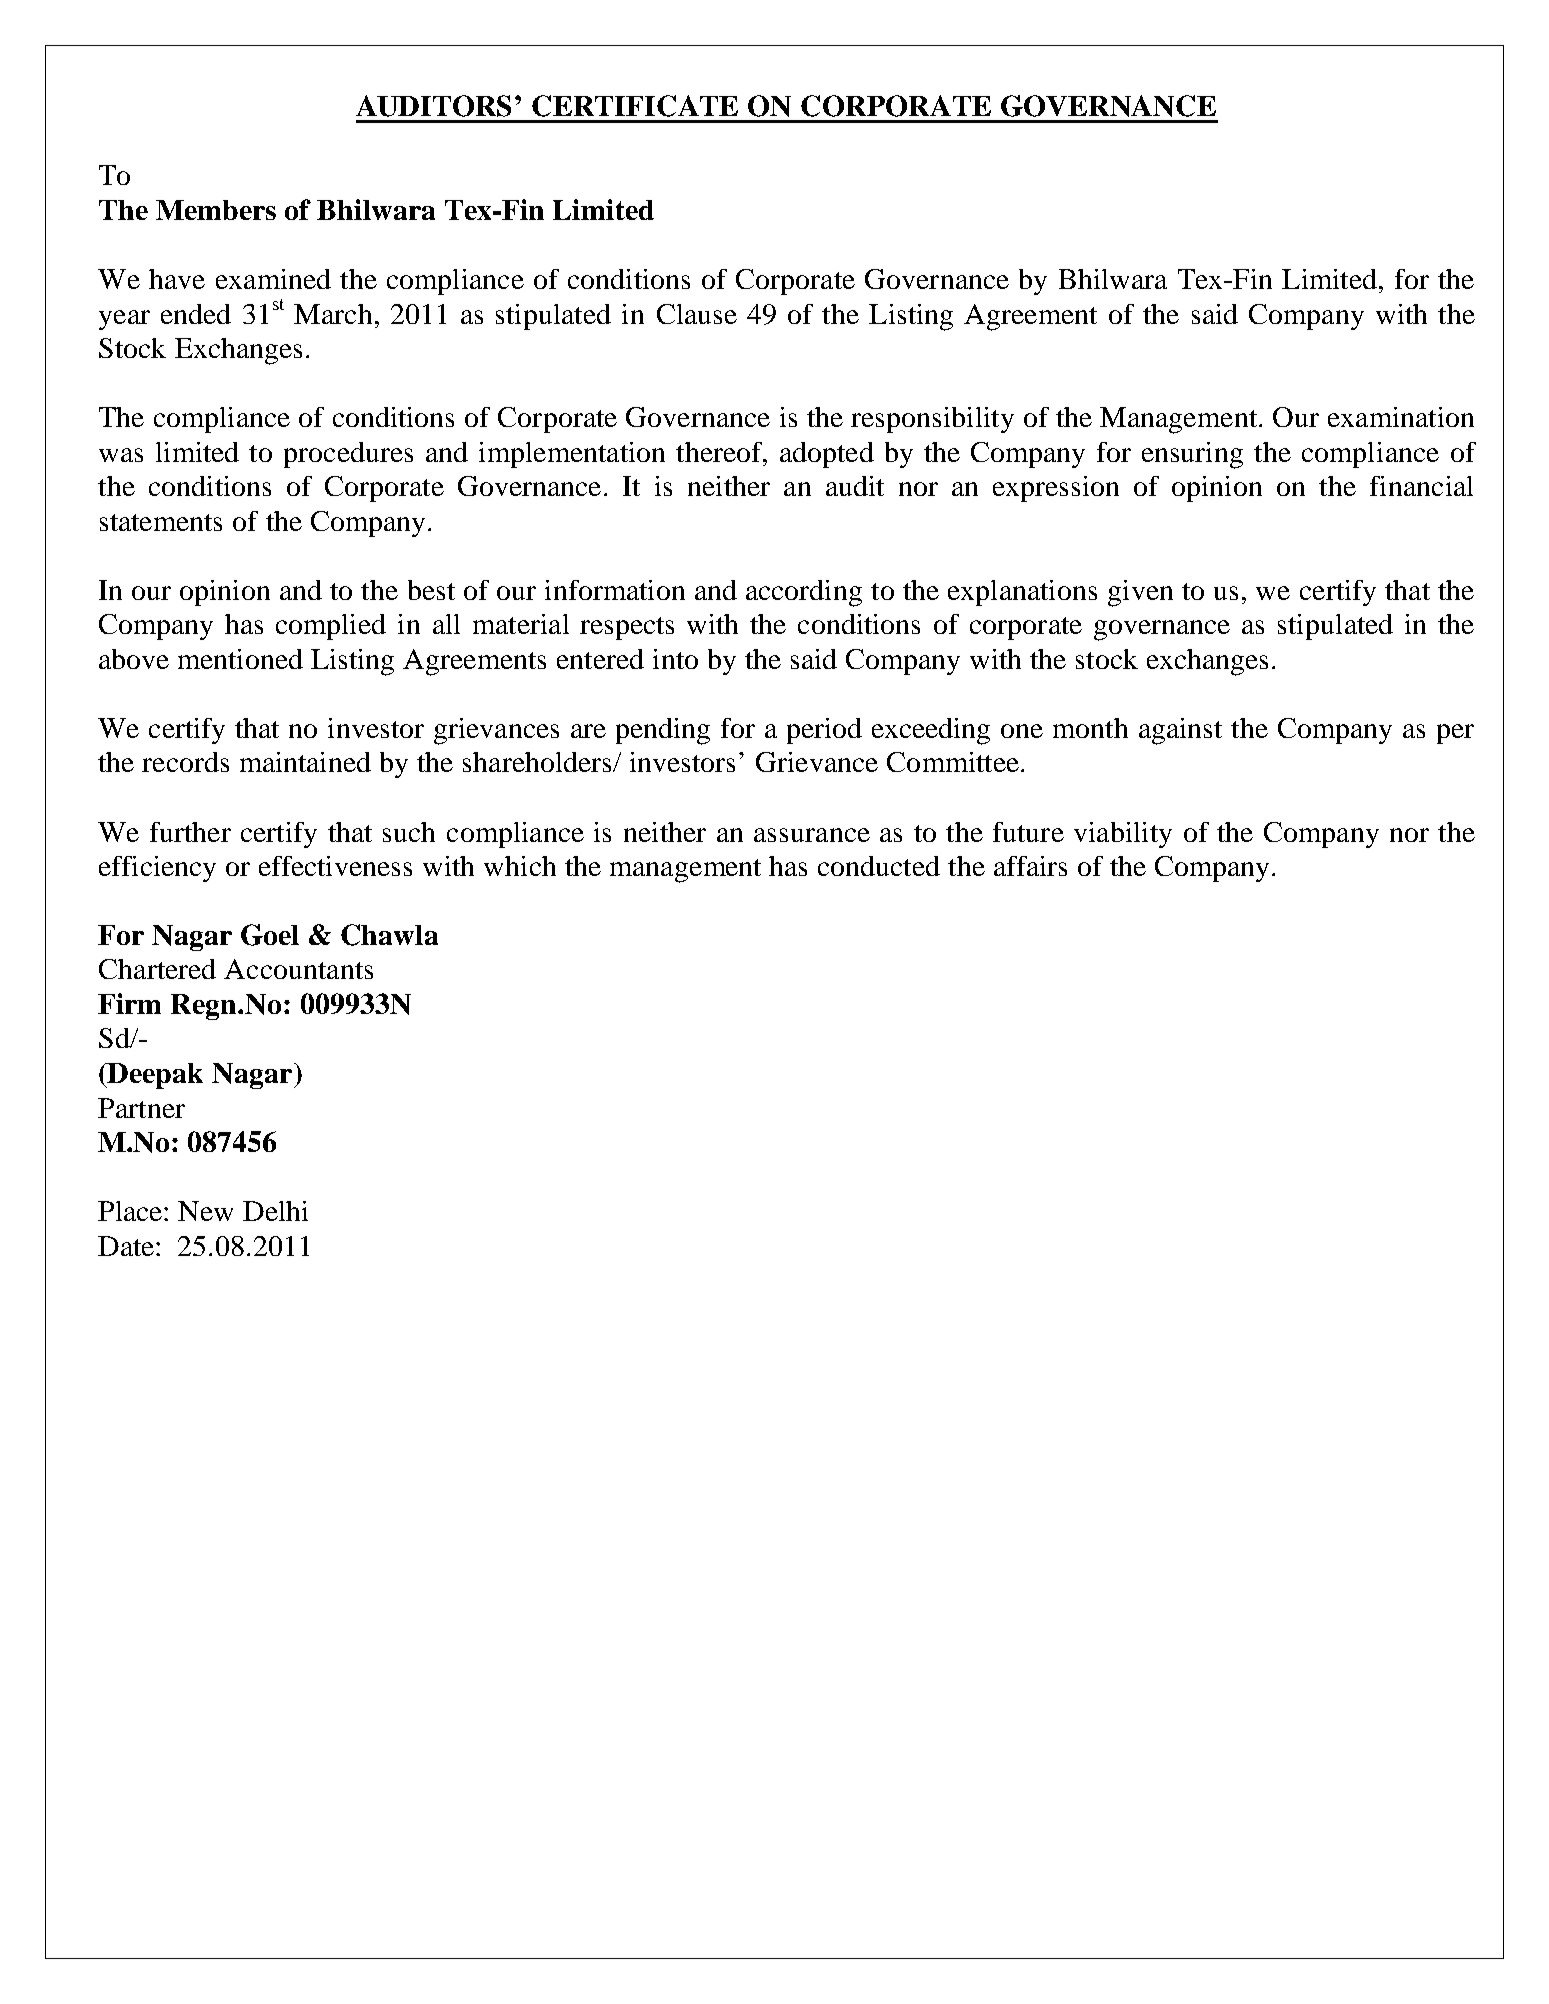 The height and width of the screenshot is (2004, 1549). Describe the element at coordinates (348, 455) in the screenshot. I see `procedures` at that location.
